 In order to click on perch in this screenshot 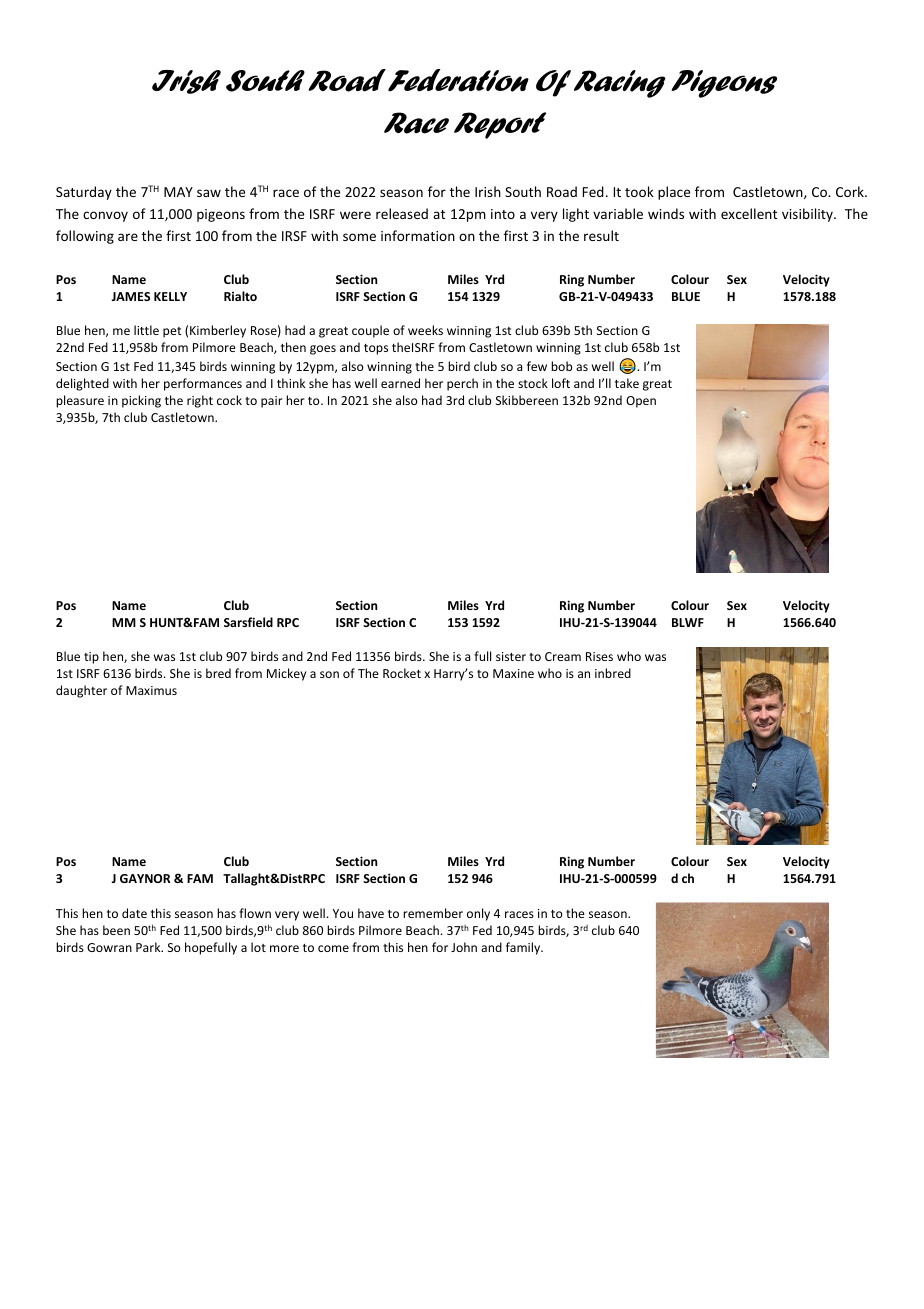, I will do `click(462, 384)`.
